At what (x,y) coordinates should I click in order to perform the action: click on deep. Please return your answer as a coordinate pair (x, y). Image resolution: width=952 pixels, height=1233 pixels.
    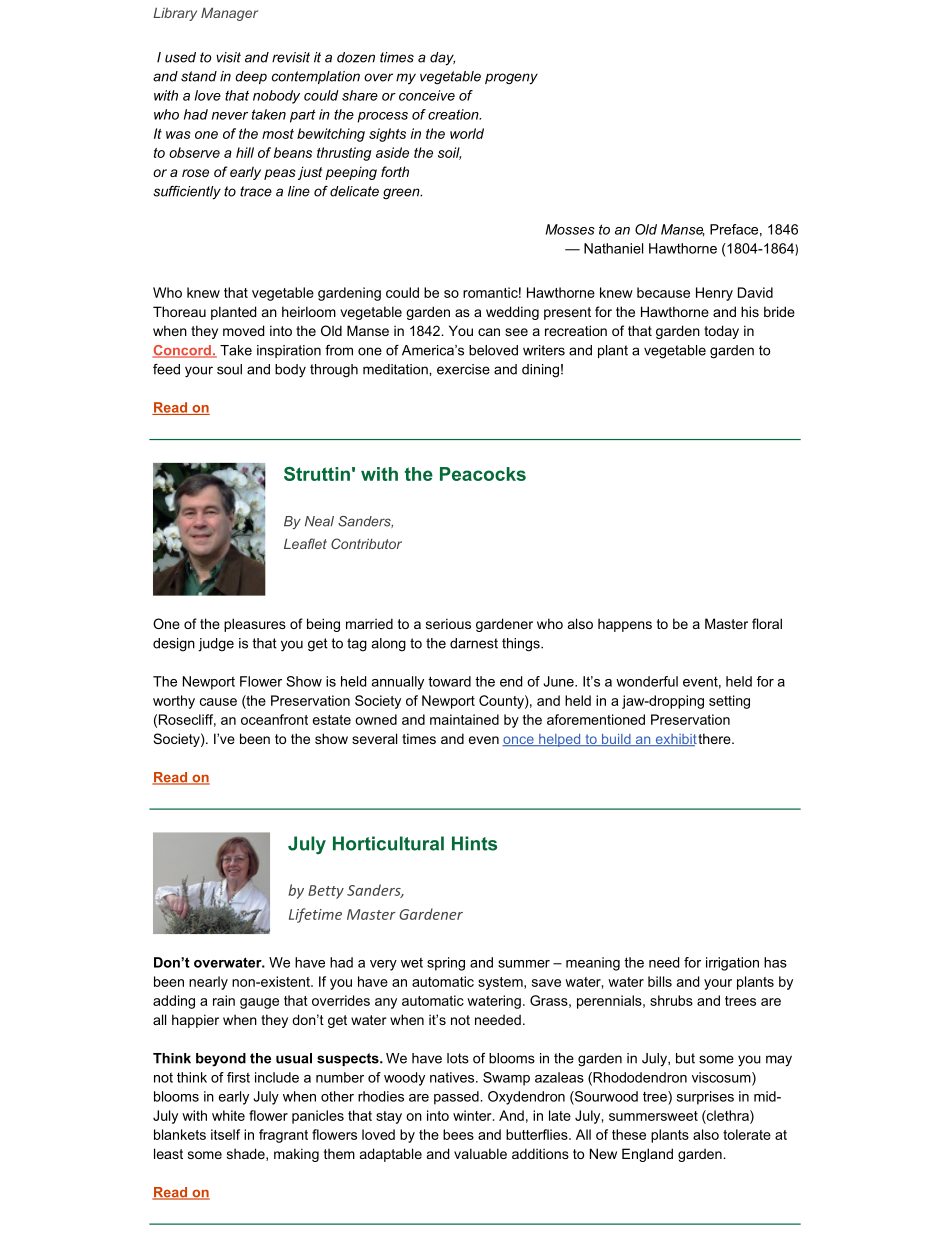
    Looking at the image, I should click on (251, 77).
